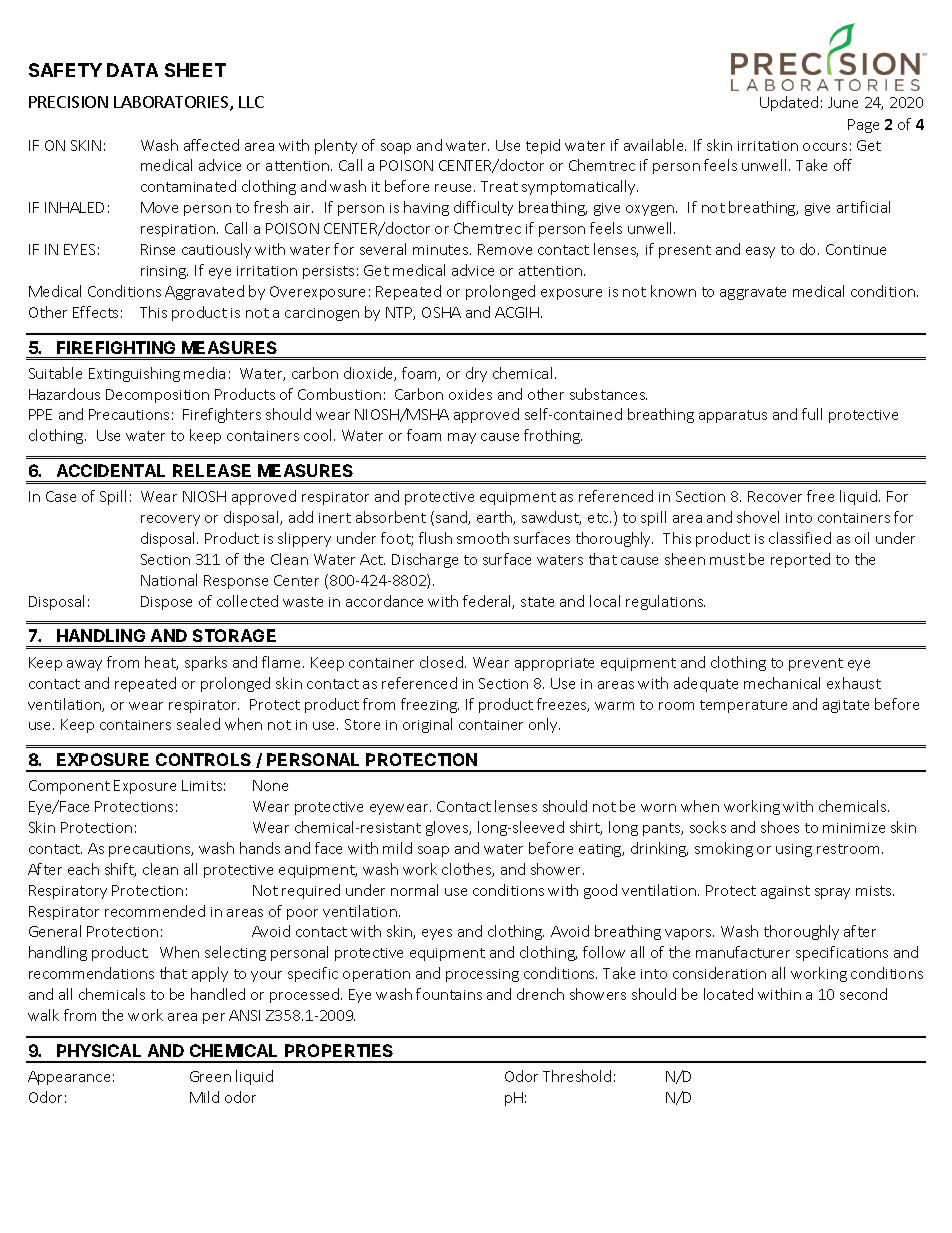  Describe the element at coordinates (425, 560) in the page. I see `Discharge` at that location.
